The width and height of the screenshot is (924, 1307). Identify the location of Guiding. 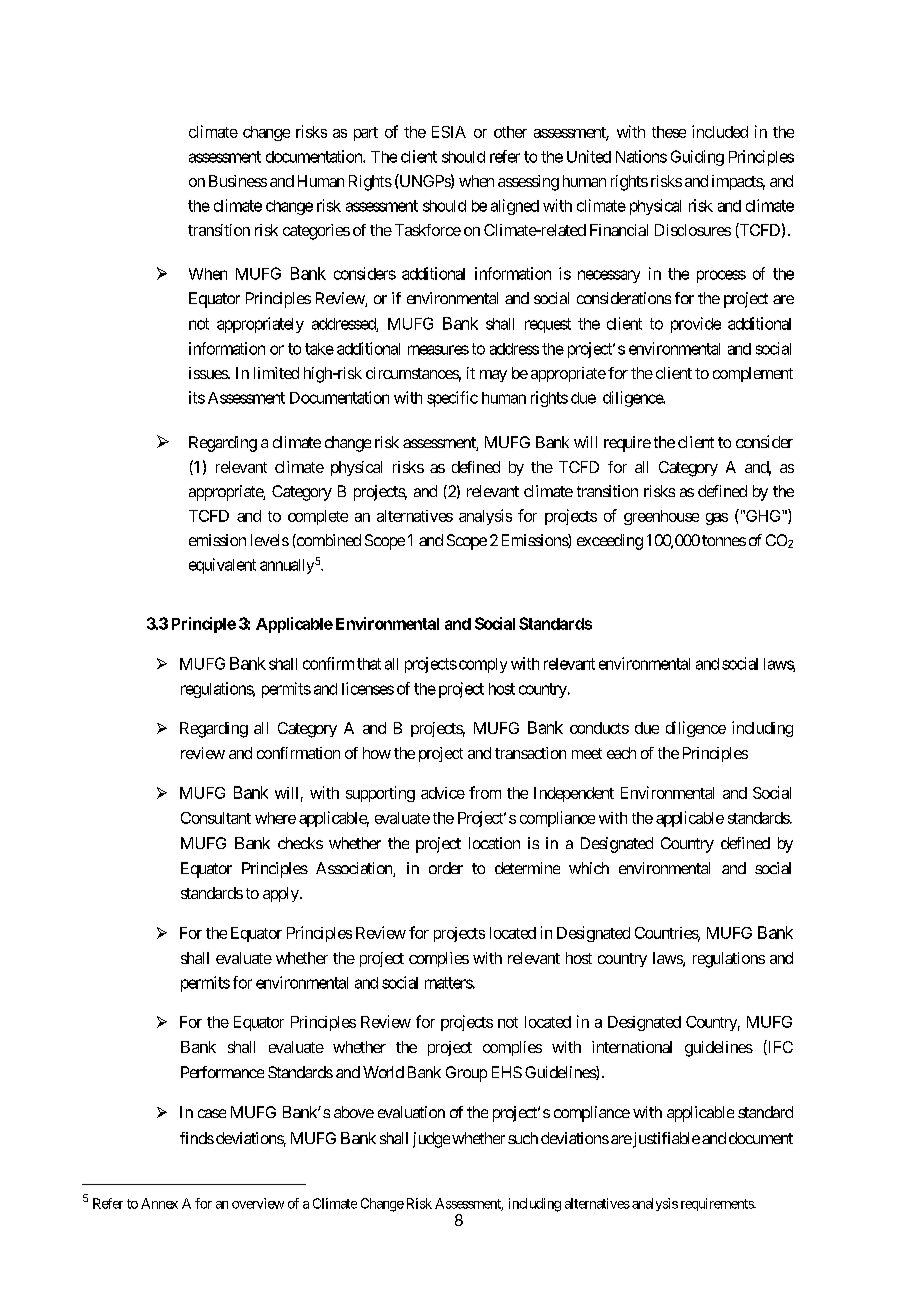
(697, 158).
